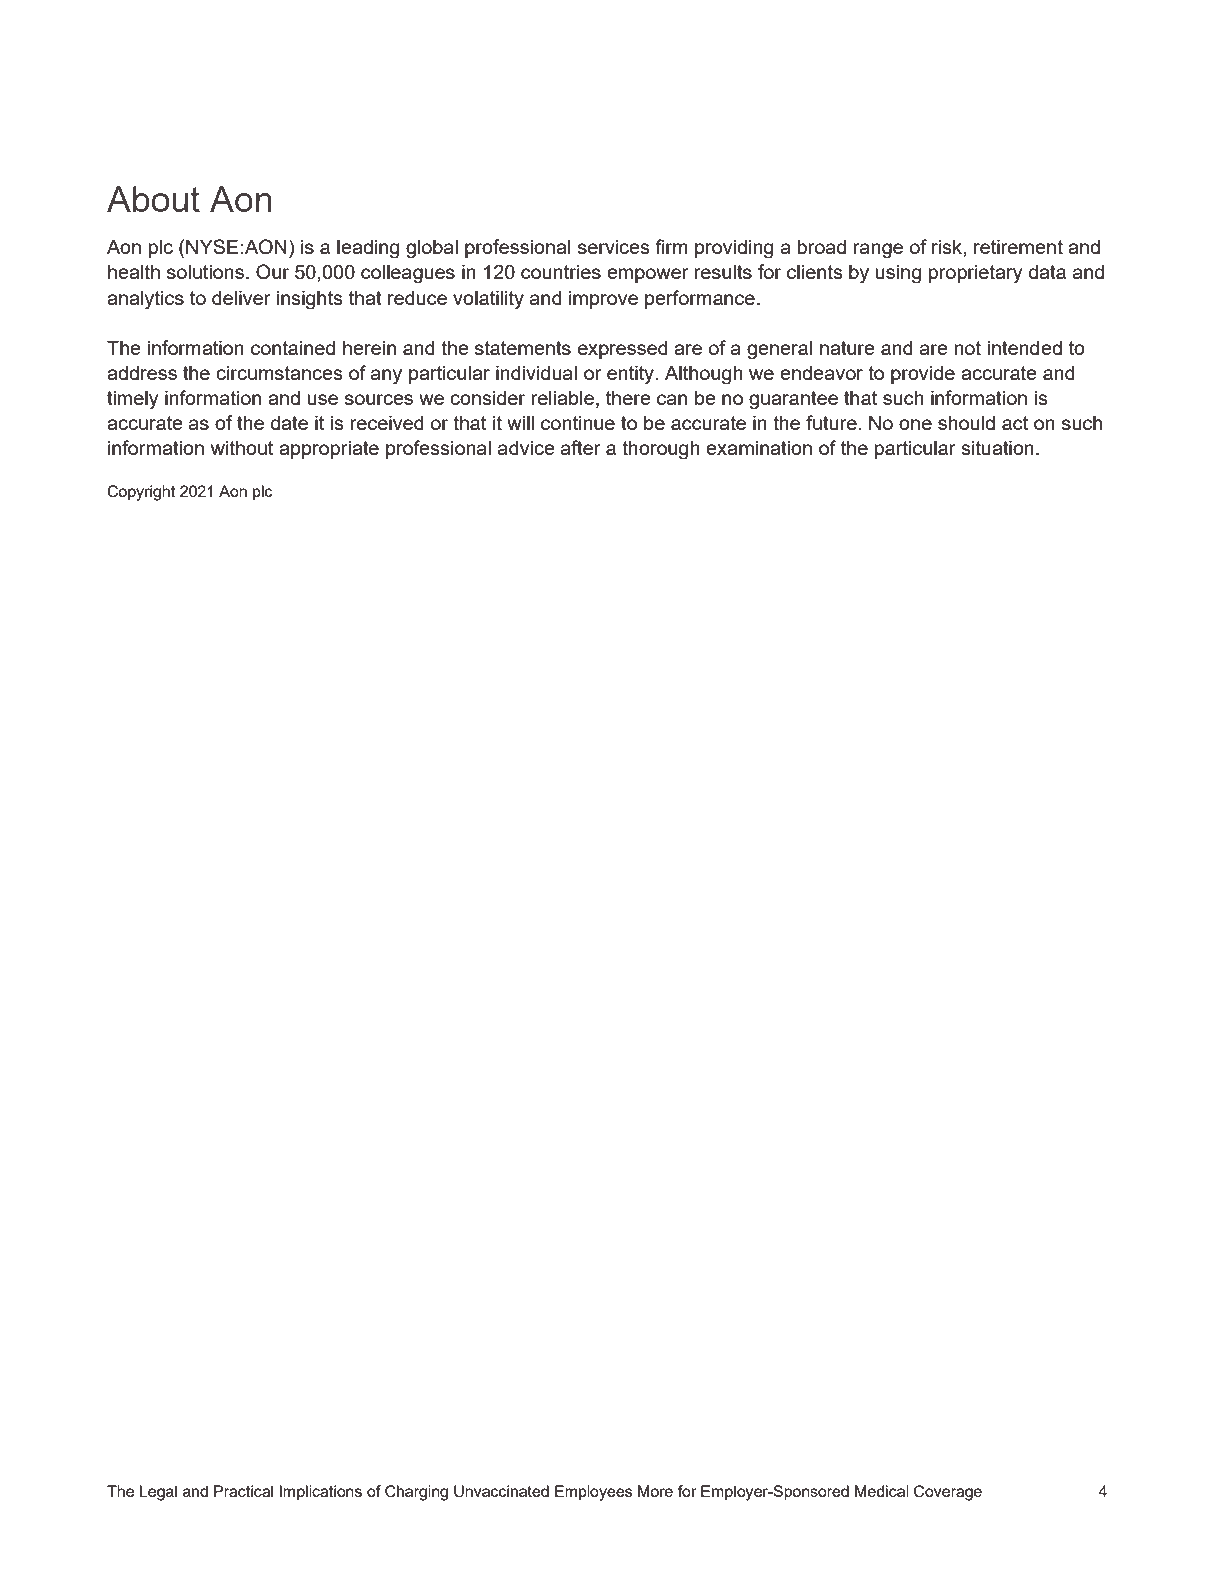 This screenshot has width=1215, height=1572. Describe the element at coordinates (242, 447) in the screenshot. I see `without` at that location.
